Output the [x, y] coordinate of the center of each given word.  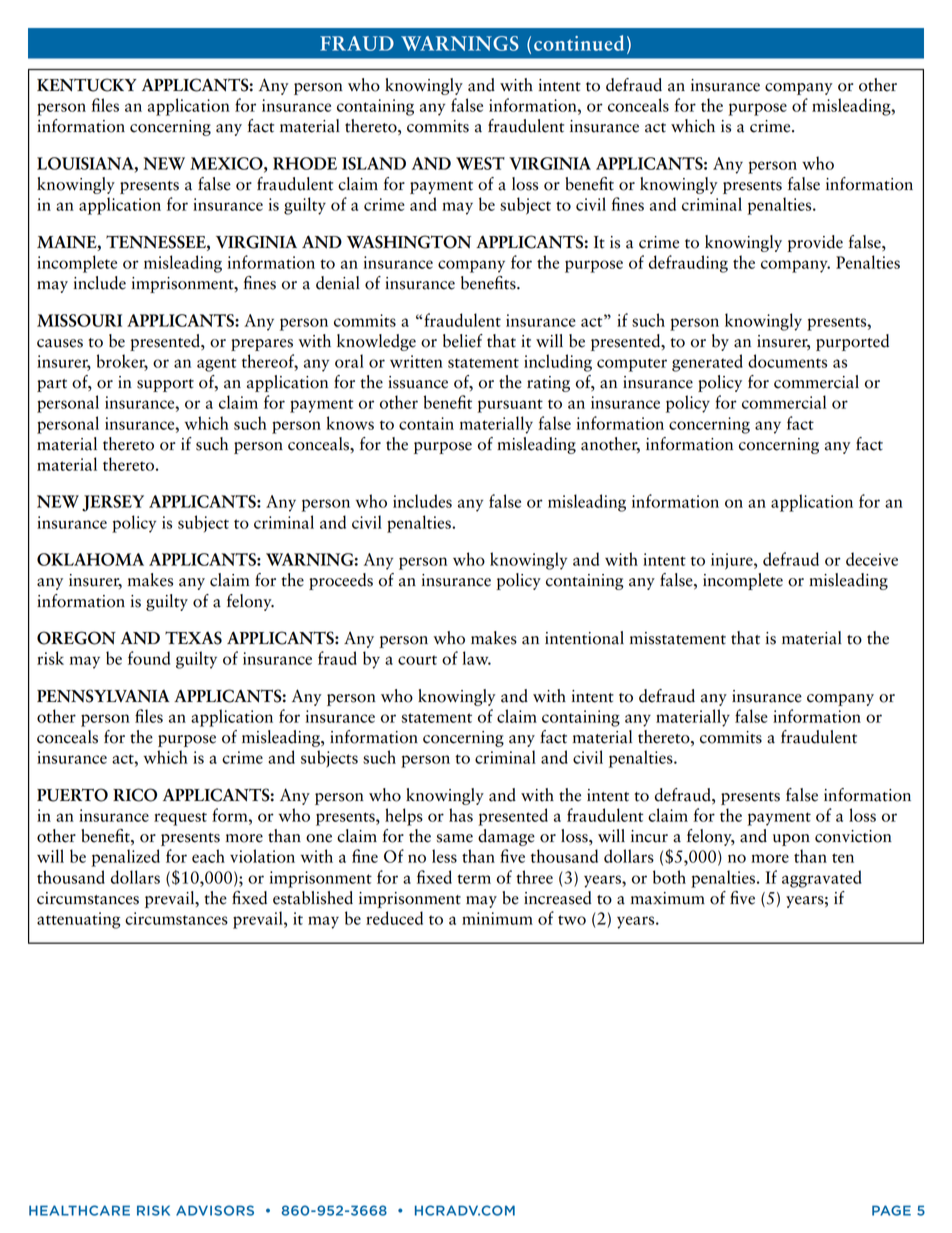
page [891, 1210]
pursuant [510, 406]
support [165, 385]
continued [579, 43]
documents [787, 361]
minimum [497, 918]
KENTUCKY [87, 85]
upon [791, 840]
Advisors [215, 1210]
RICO [135, 795]
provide [815, 243]
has [461, 815]
